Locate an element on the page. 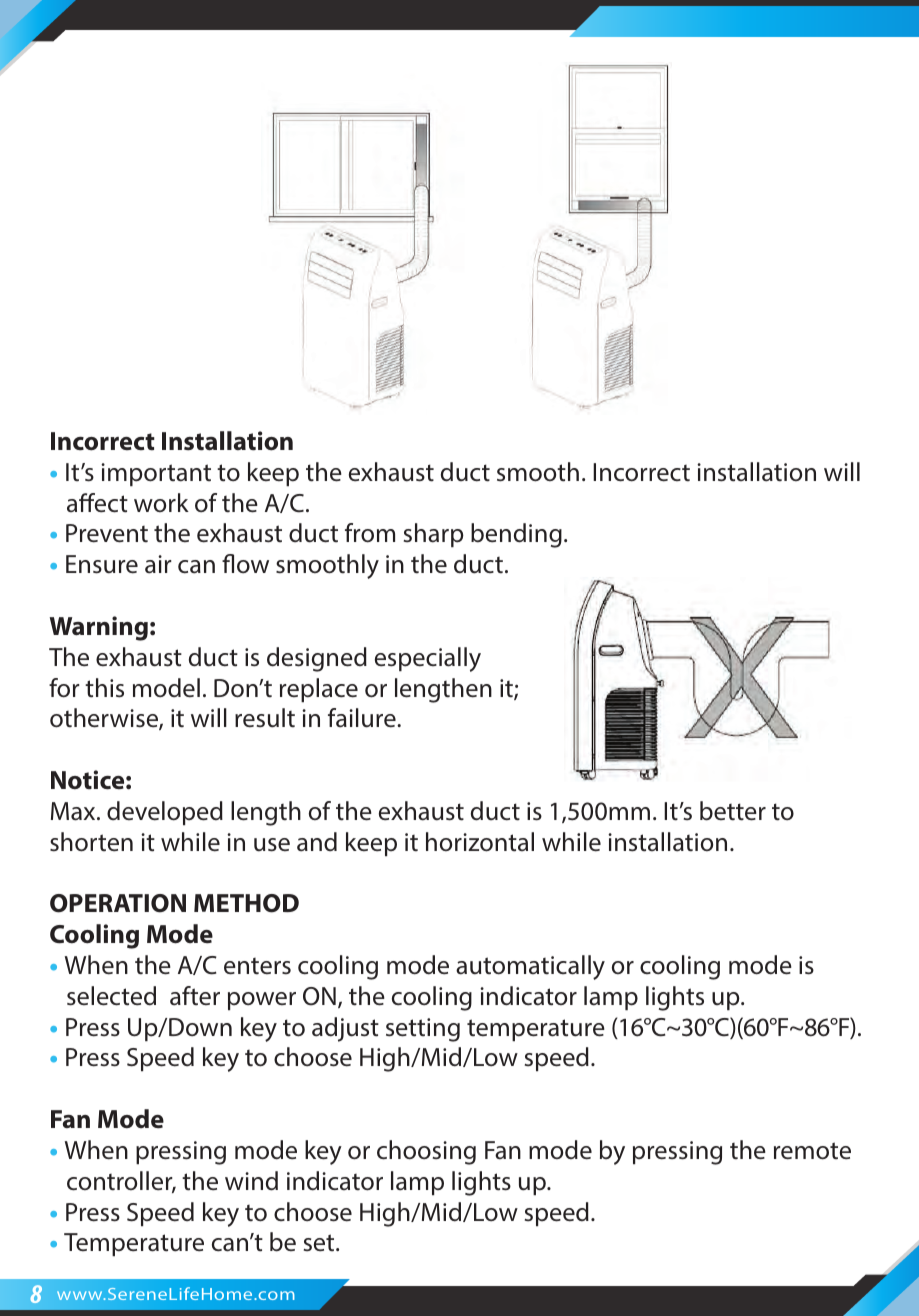 This page has height=1316, width=919. developed is located at coordinates (165, 813).
